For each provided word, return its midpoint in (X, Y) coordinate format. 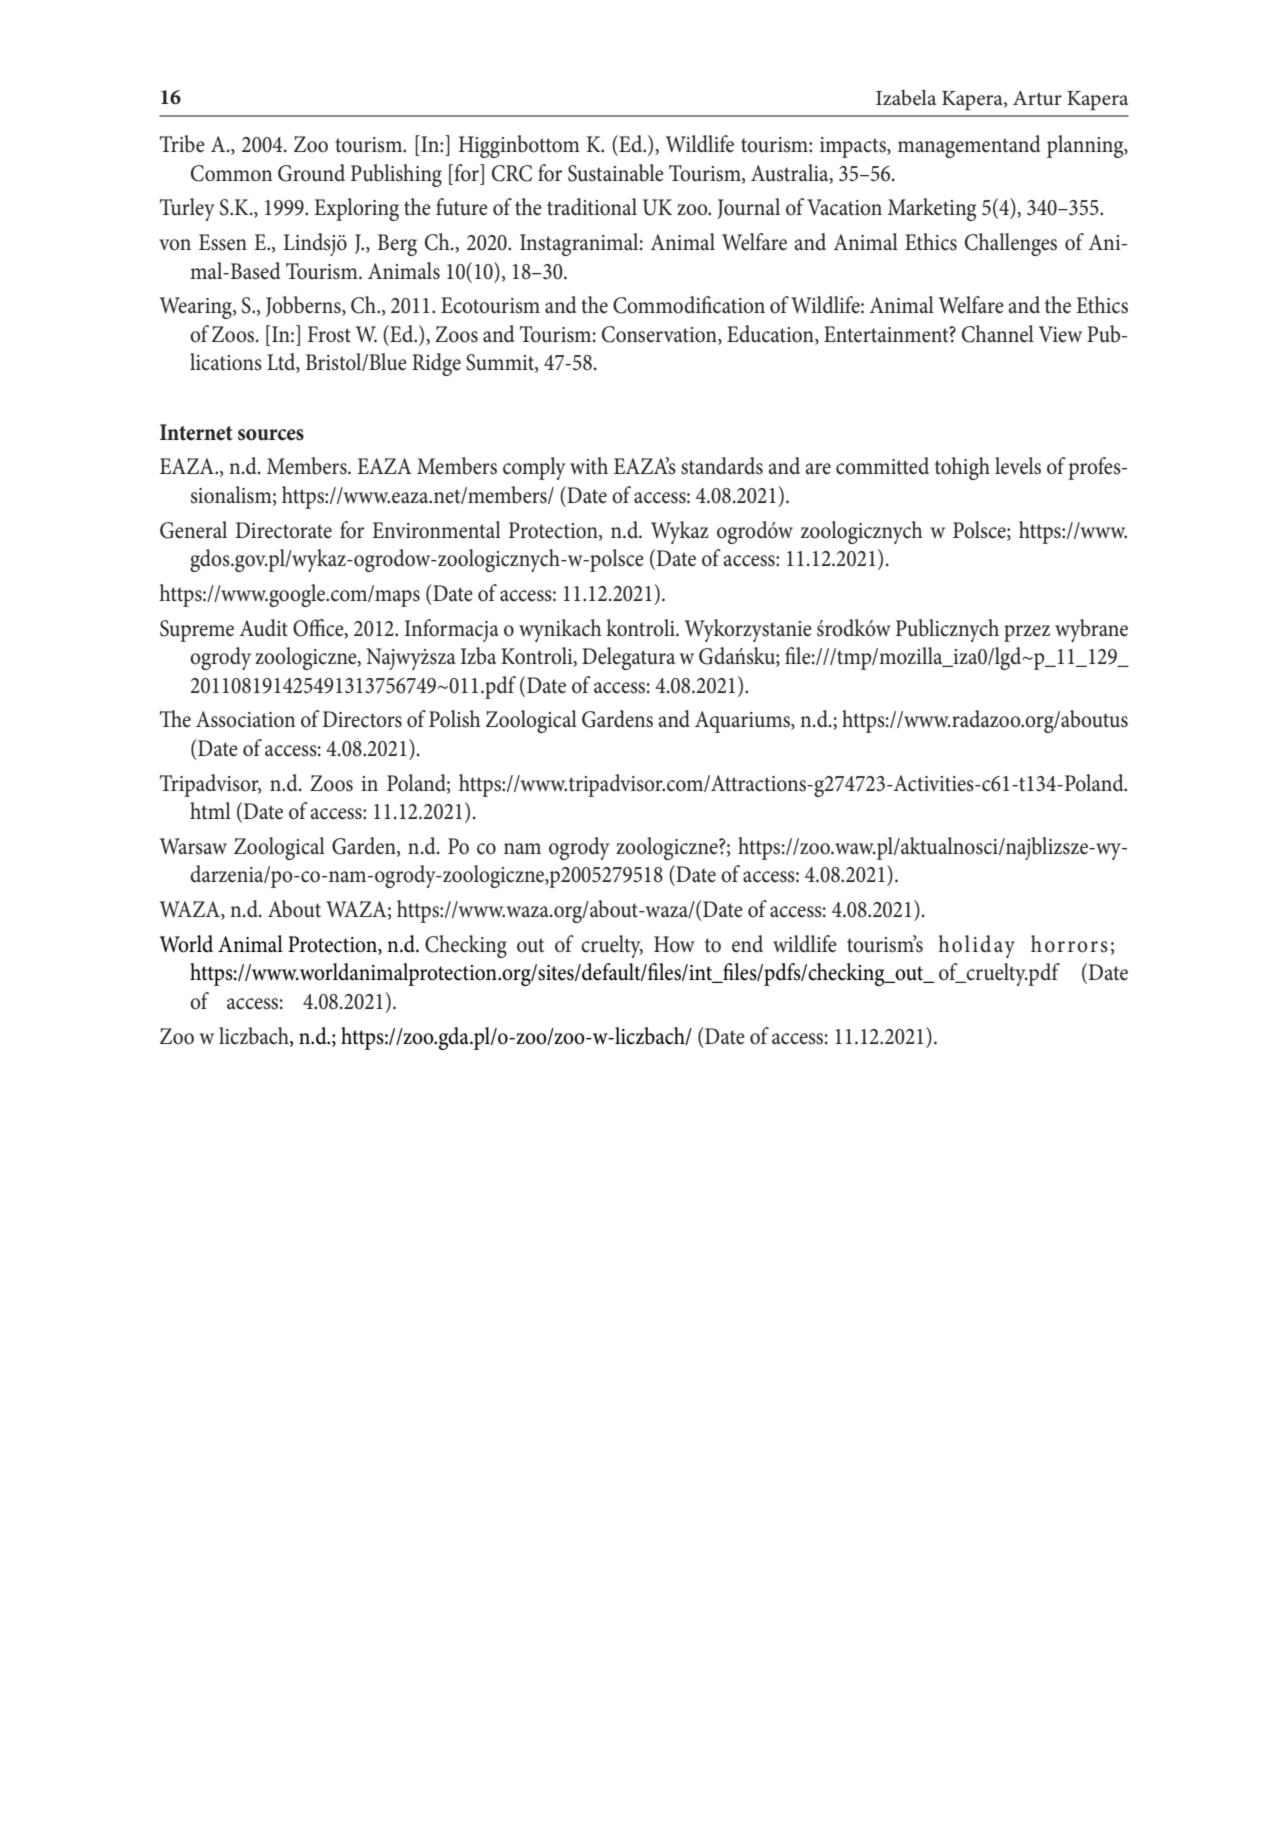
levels (1018, 466)
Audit (263, 628)
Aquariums (743, 722)
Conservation (660, 335)
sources (271, 435)
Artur (1037, 98)
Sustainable (616, 173)
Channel (998, 334)
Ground (311, 173)
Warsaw (193, 846)
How (674, 944)
